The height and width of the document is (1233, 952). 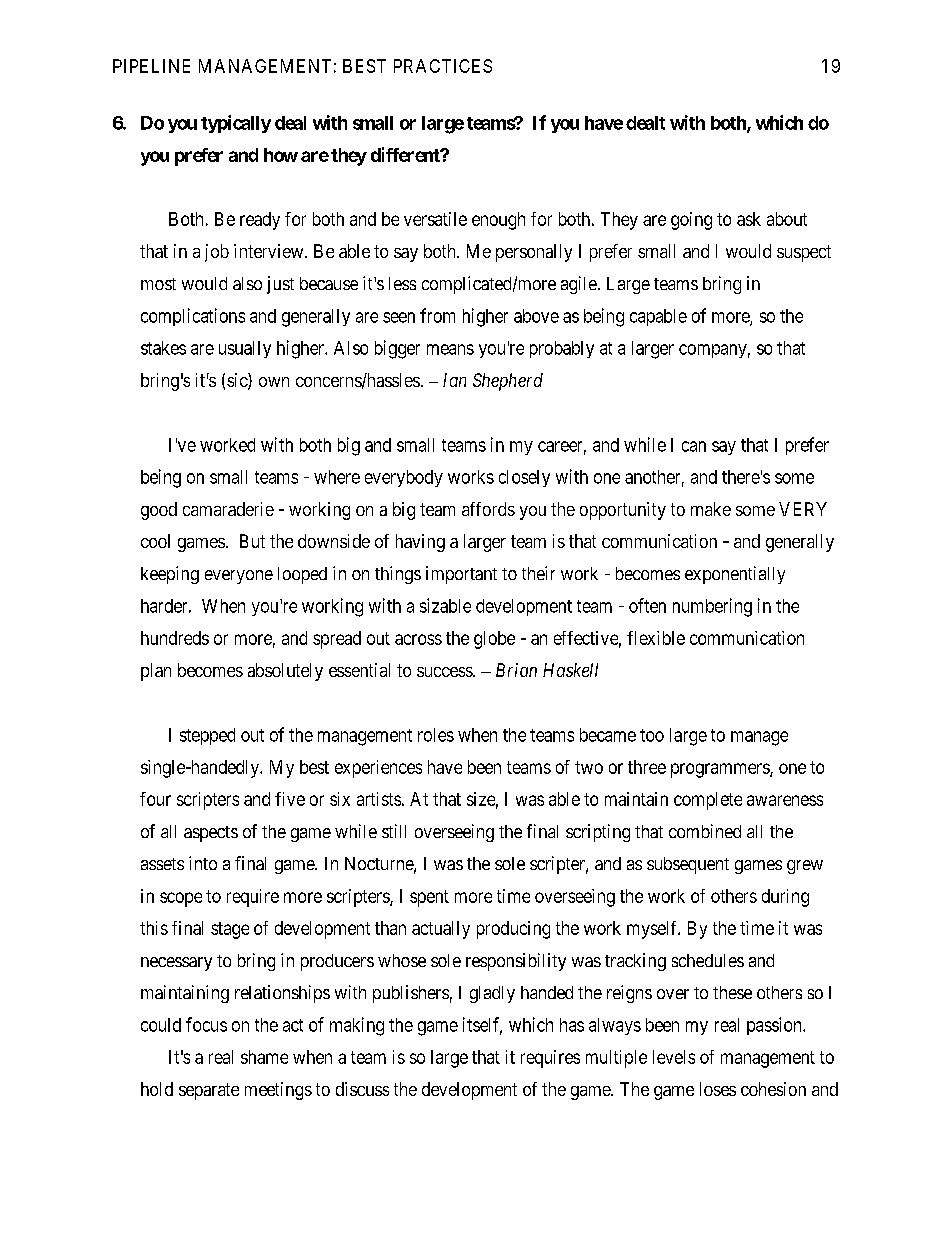 What do you see at coordinates (705, 831) in the document?
I see `combined` at bounding box center [705, 831].
